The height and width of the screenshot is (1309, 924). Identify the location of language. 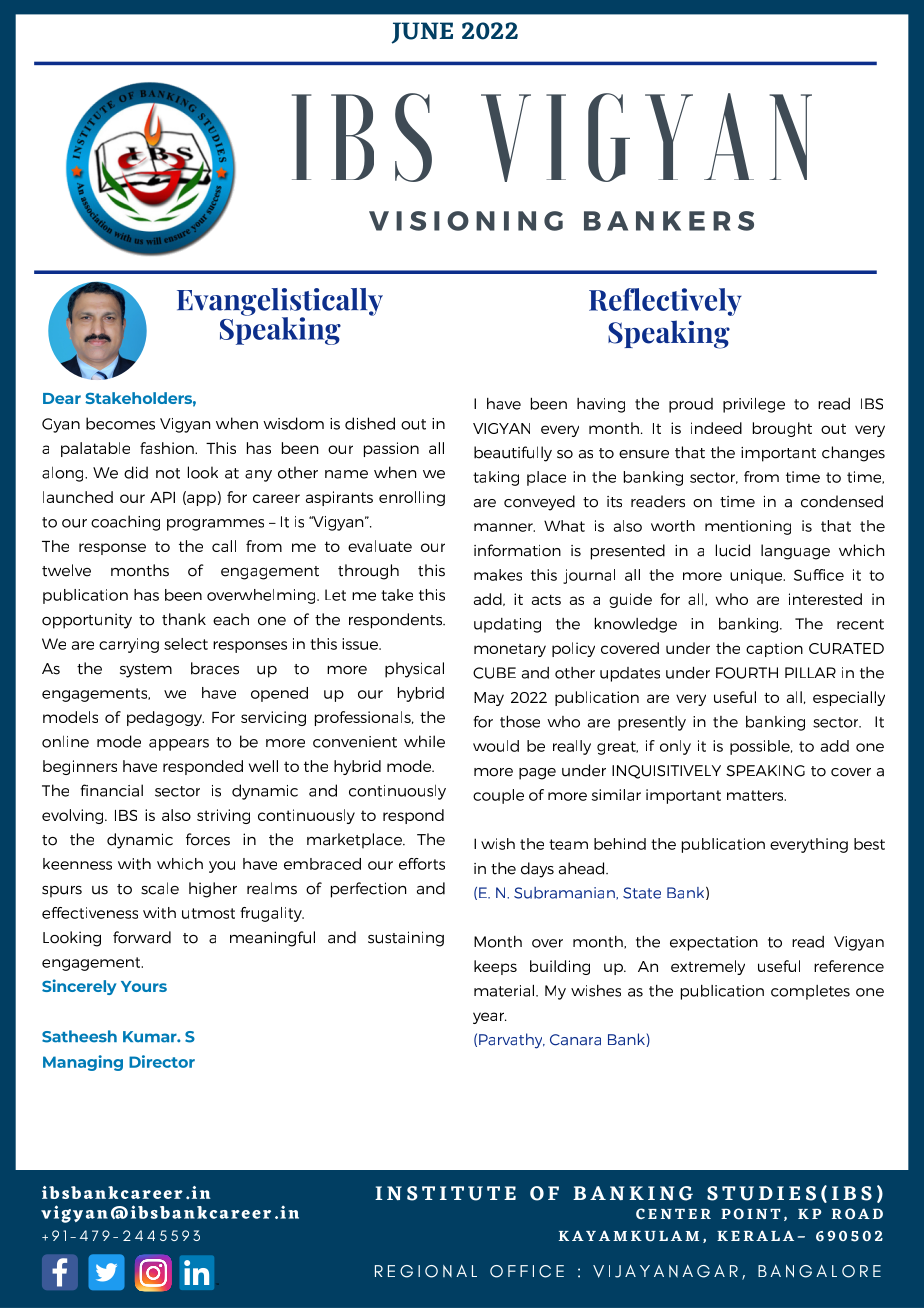
(795, 552).
